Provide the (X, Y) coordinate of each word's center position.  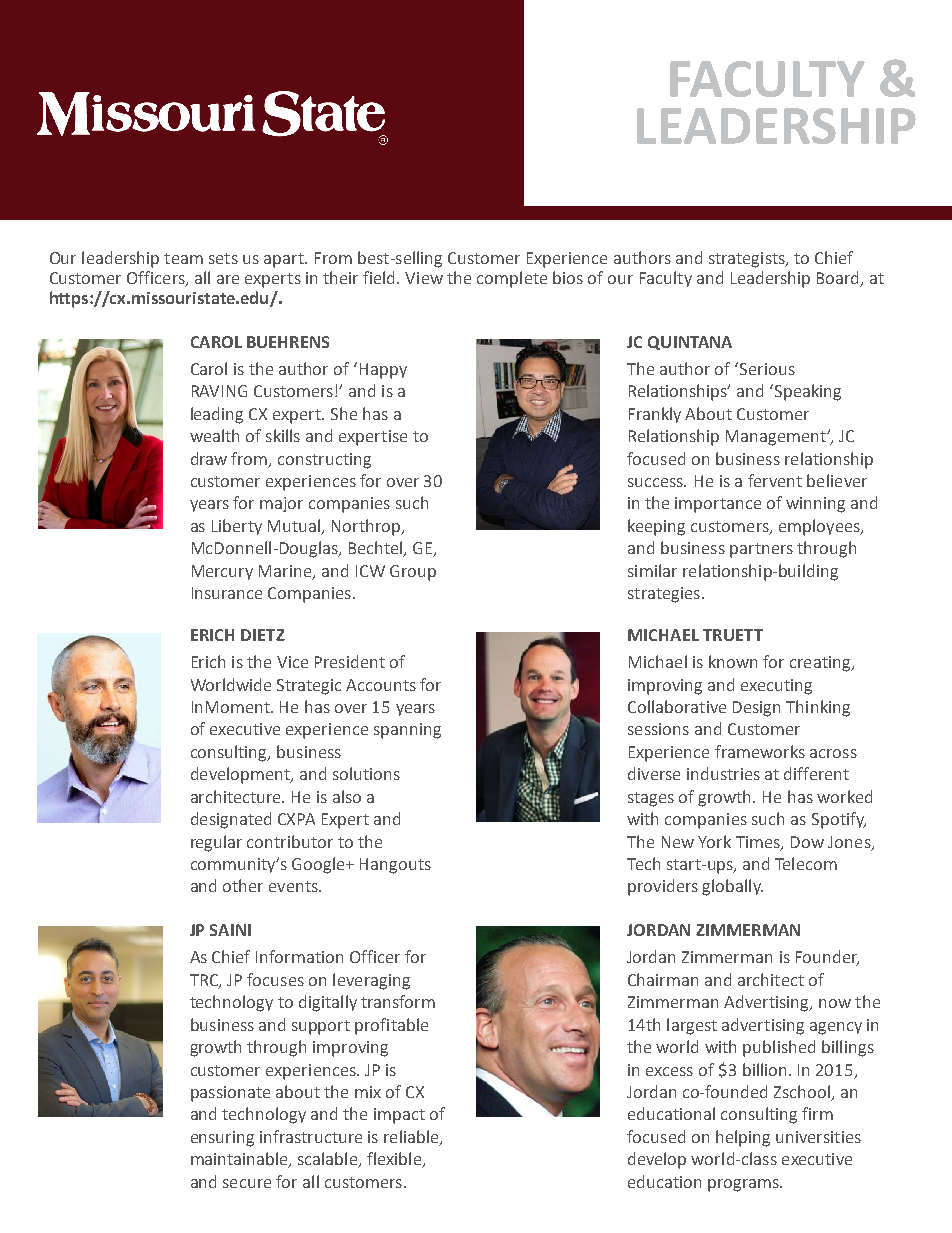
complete (512, 279)
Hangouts (395, 866)
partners (761, 550)
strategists (748, 260)
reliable (412, 1137)
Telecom (806, 863)
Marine (286, 572)
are (228, 279)
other (243, 885)
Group (413, 573)
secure (247, 1183)
